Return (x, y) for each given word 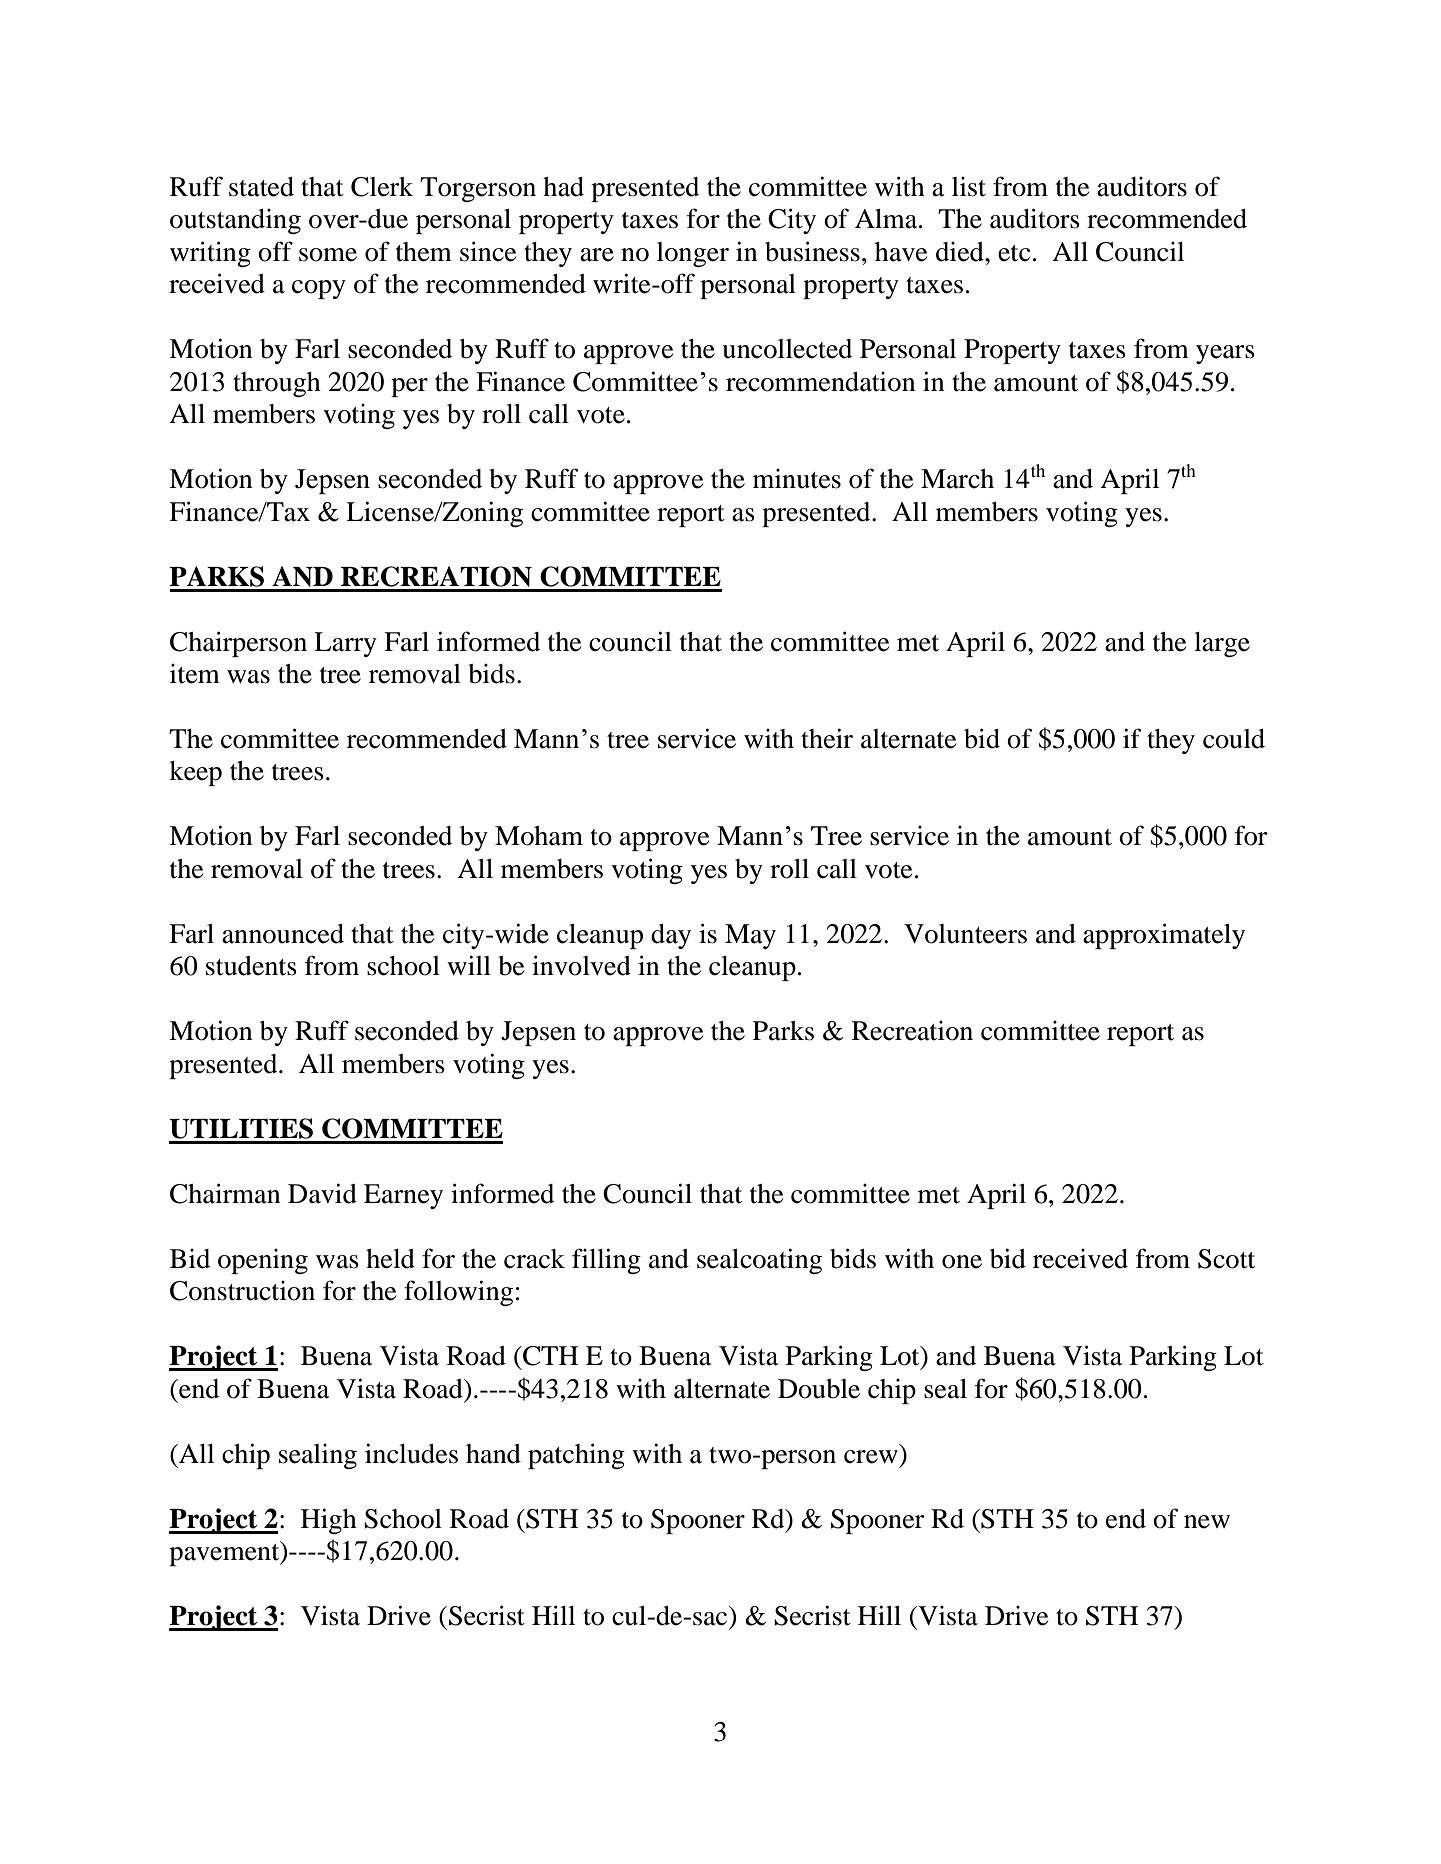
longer (693, 254)
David (322, 1193)
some (328, 255)
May (750, 936)
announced (283, 934)
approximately (1164, 936)
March (957, 479)
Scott (1226, 1259)
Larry (345, 644)
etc (1014, 253)
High (329, 1521)
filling (606, 1261)
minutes (797, 479)
